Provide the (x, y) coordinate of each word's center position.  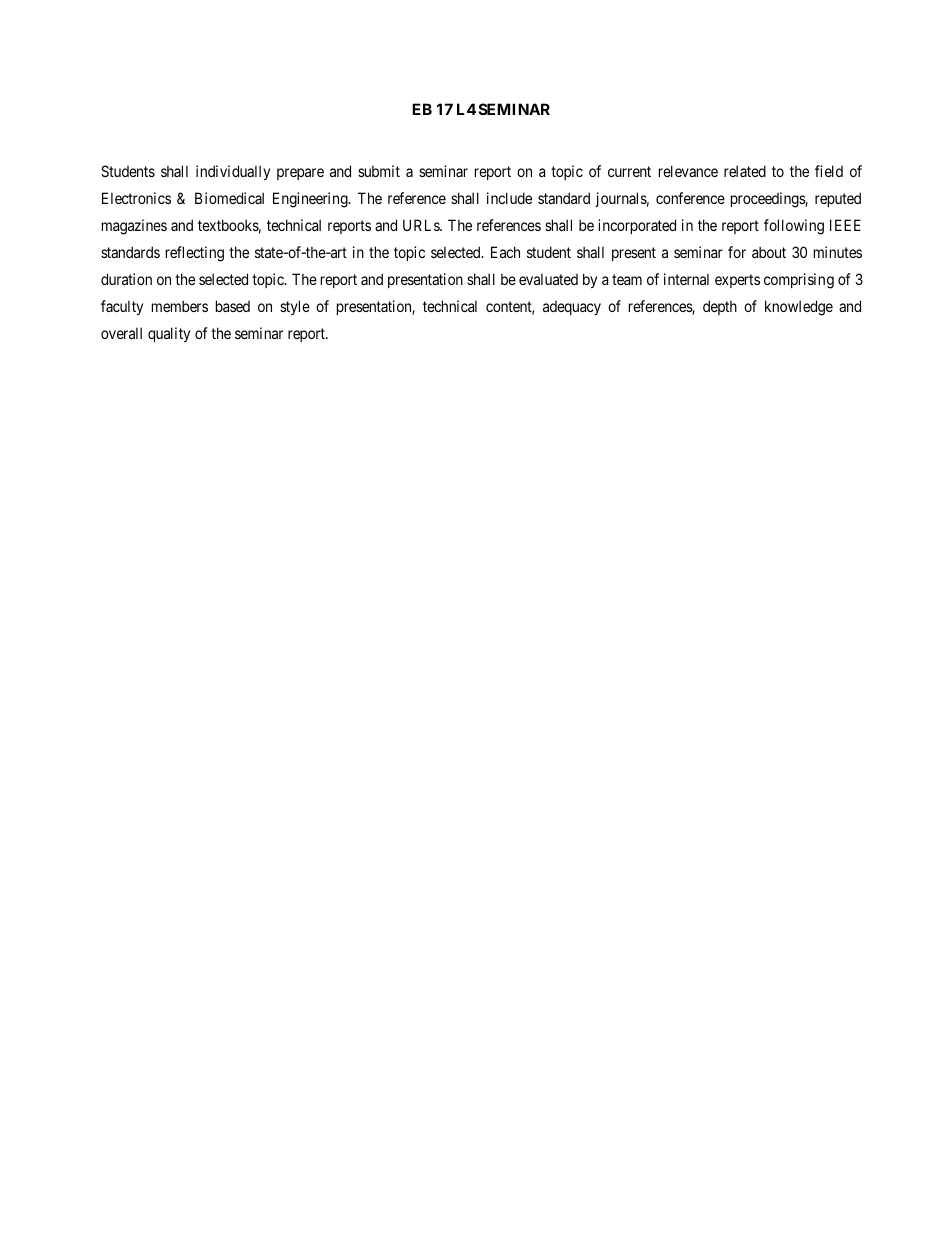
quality (169, 334)
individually (233, 172)
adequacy (572, 308)
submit (379, 171)
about (769, 252)
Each (505, 252)
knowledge (799, 308)
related (745, 171)
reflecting (195, 254)
